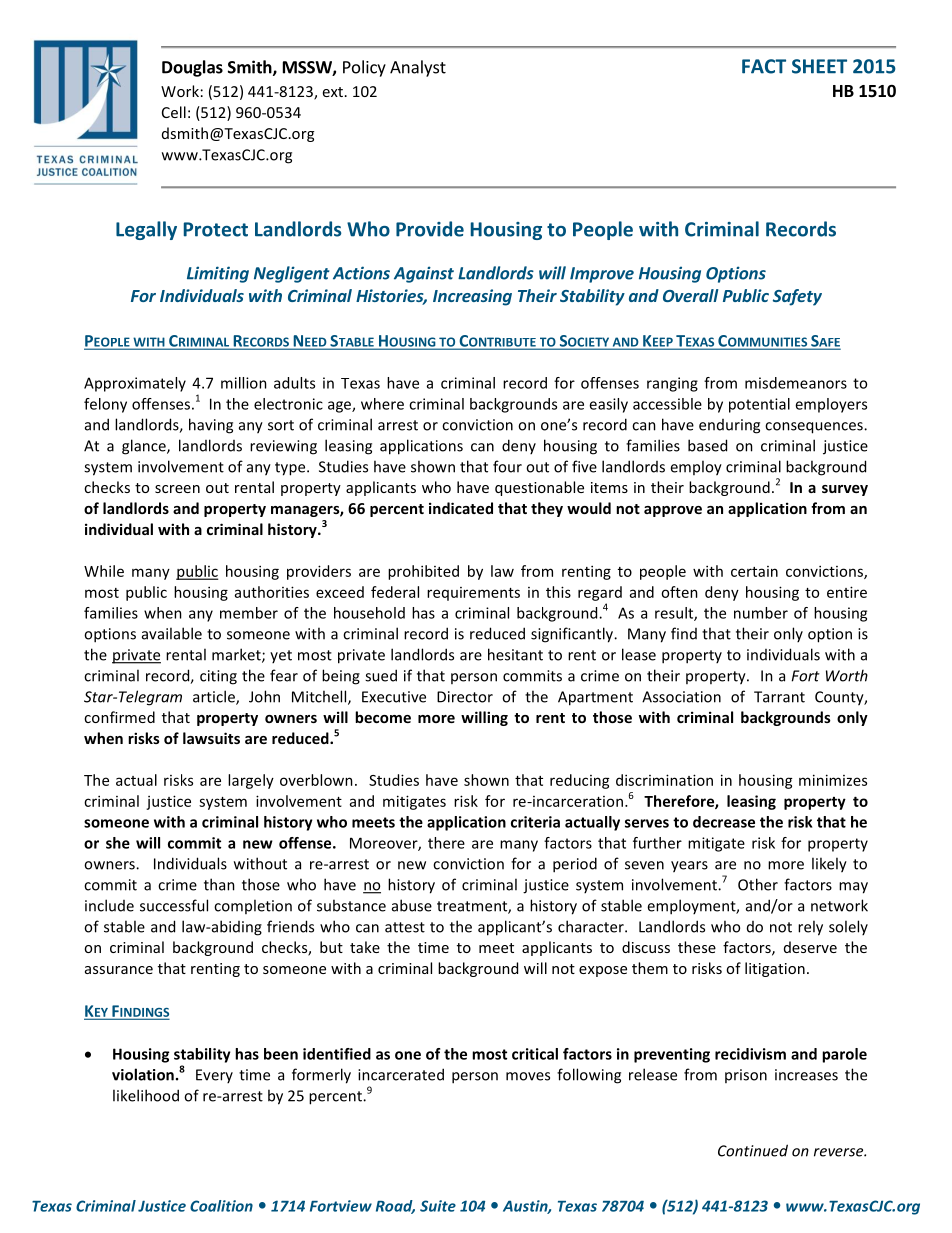 This screenshot has height=1233, width=952. I want to click on enduring, so click(729, 426).
